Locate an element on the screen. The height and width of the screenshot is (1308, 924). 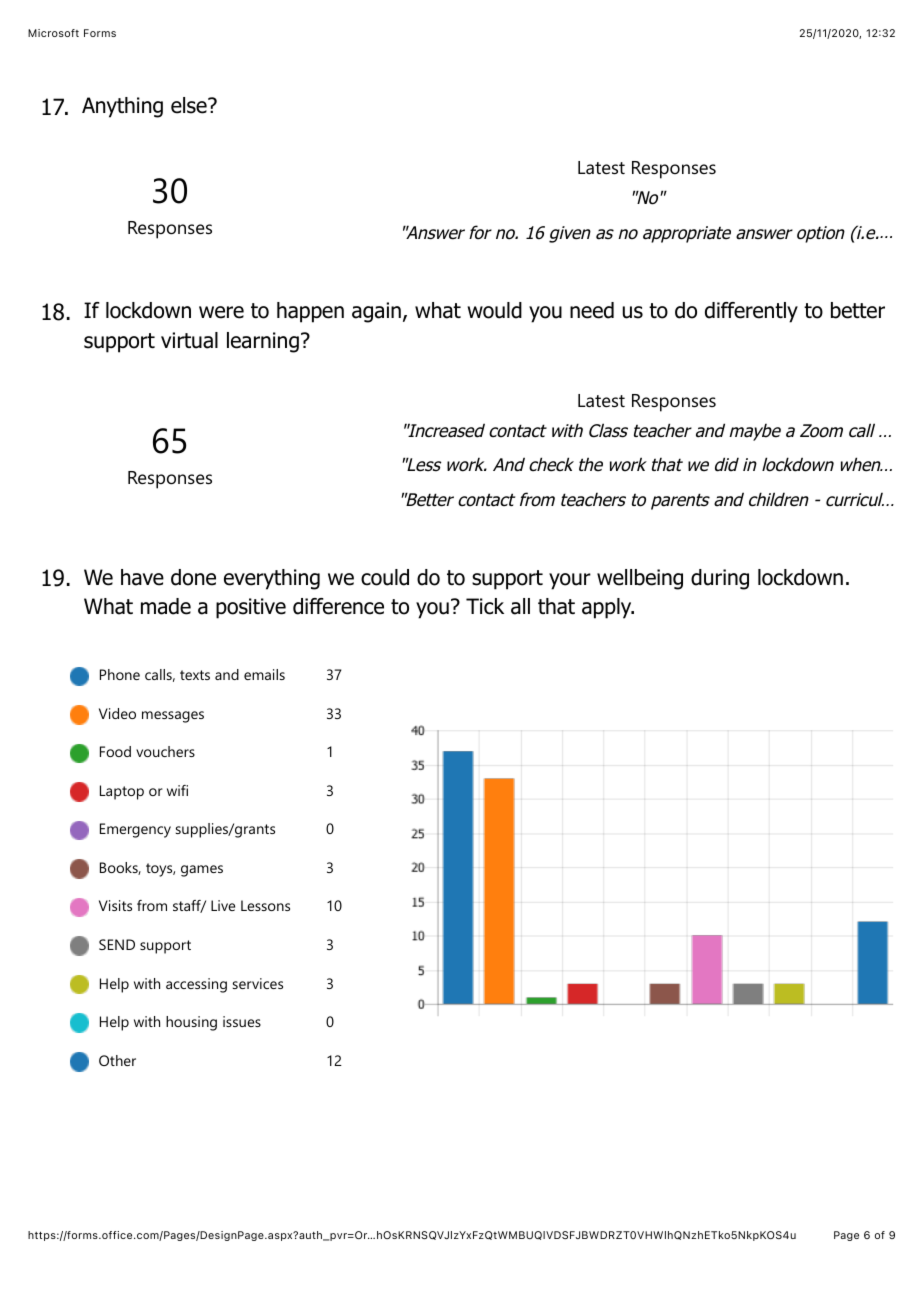
services is located at coordinates (258, 983).
